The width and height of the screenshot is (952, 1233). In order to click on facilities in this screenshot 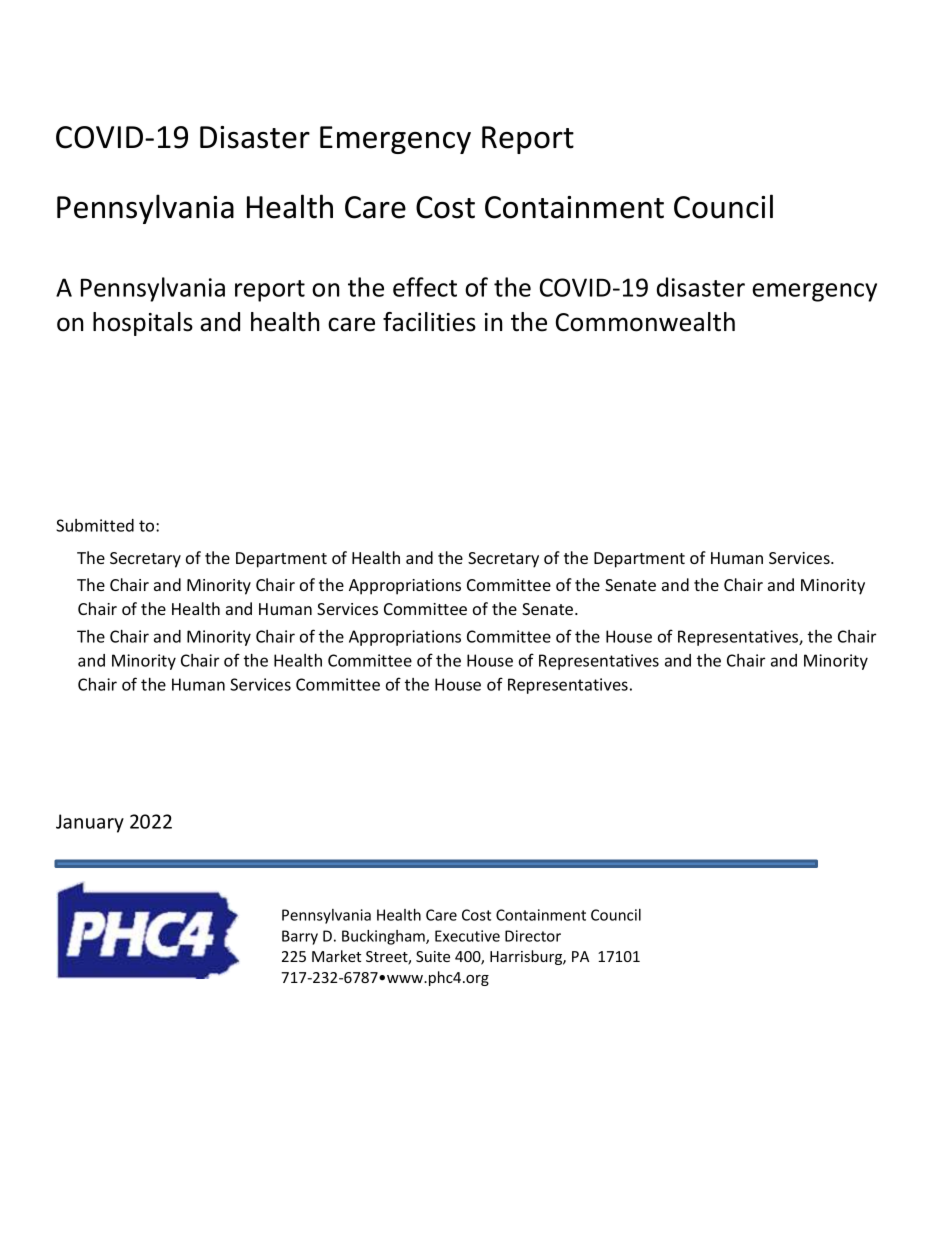, I will do `click(429, 322)`.
